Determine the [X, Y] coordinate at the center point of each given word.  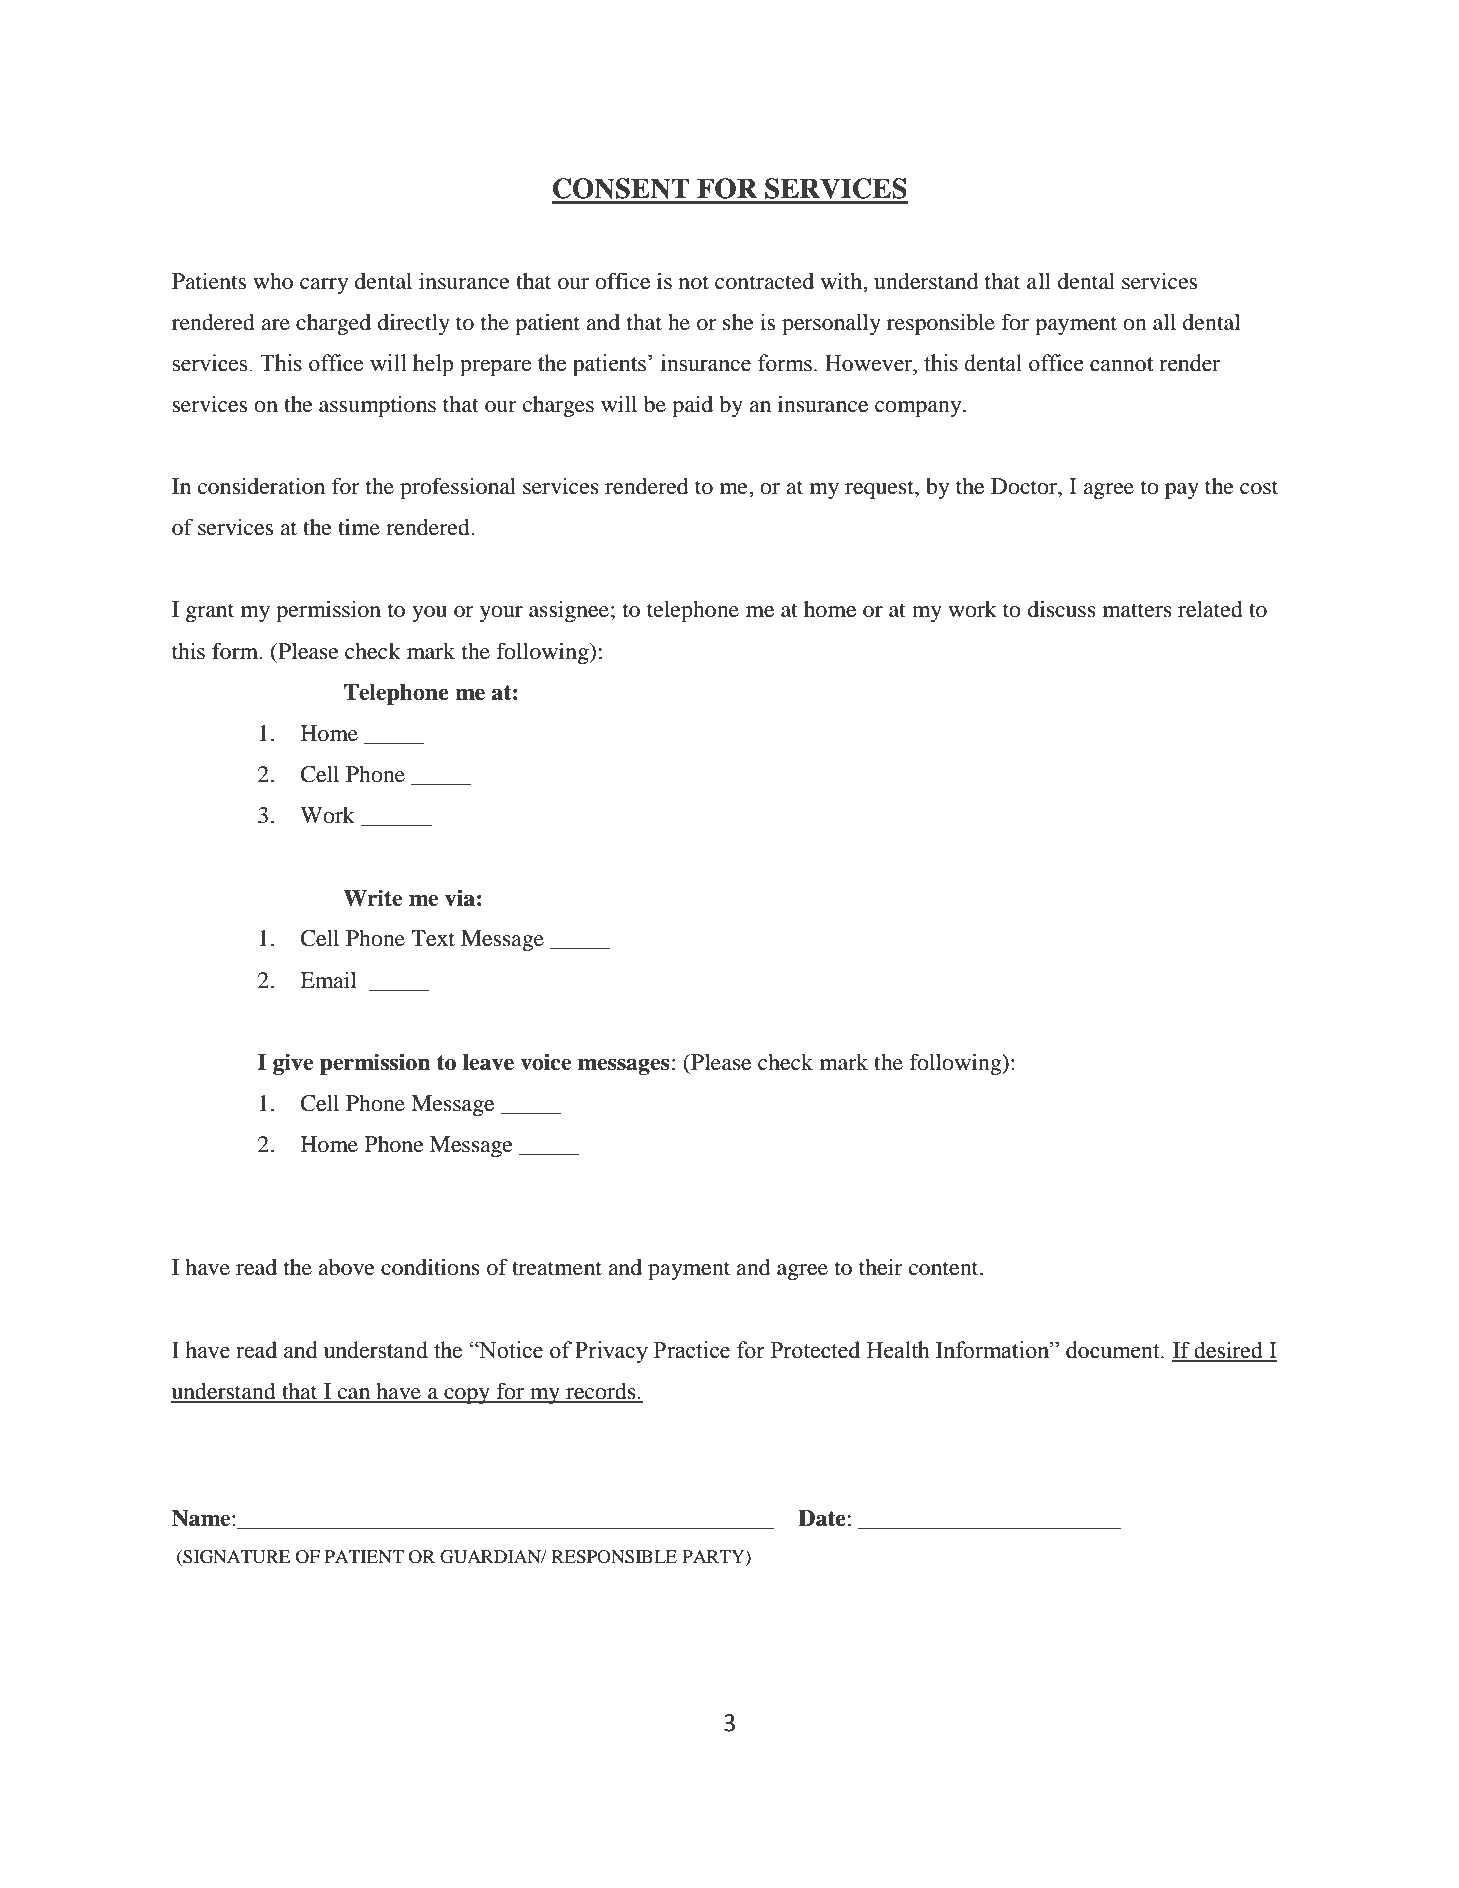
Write [372, 898]
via [460, 898]
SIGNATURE [235, 1558]
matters [1137, 610]
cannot [1121, 364]
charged [333, 324]
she [738, 322]
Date [822, 1518]
